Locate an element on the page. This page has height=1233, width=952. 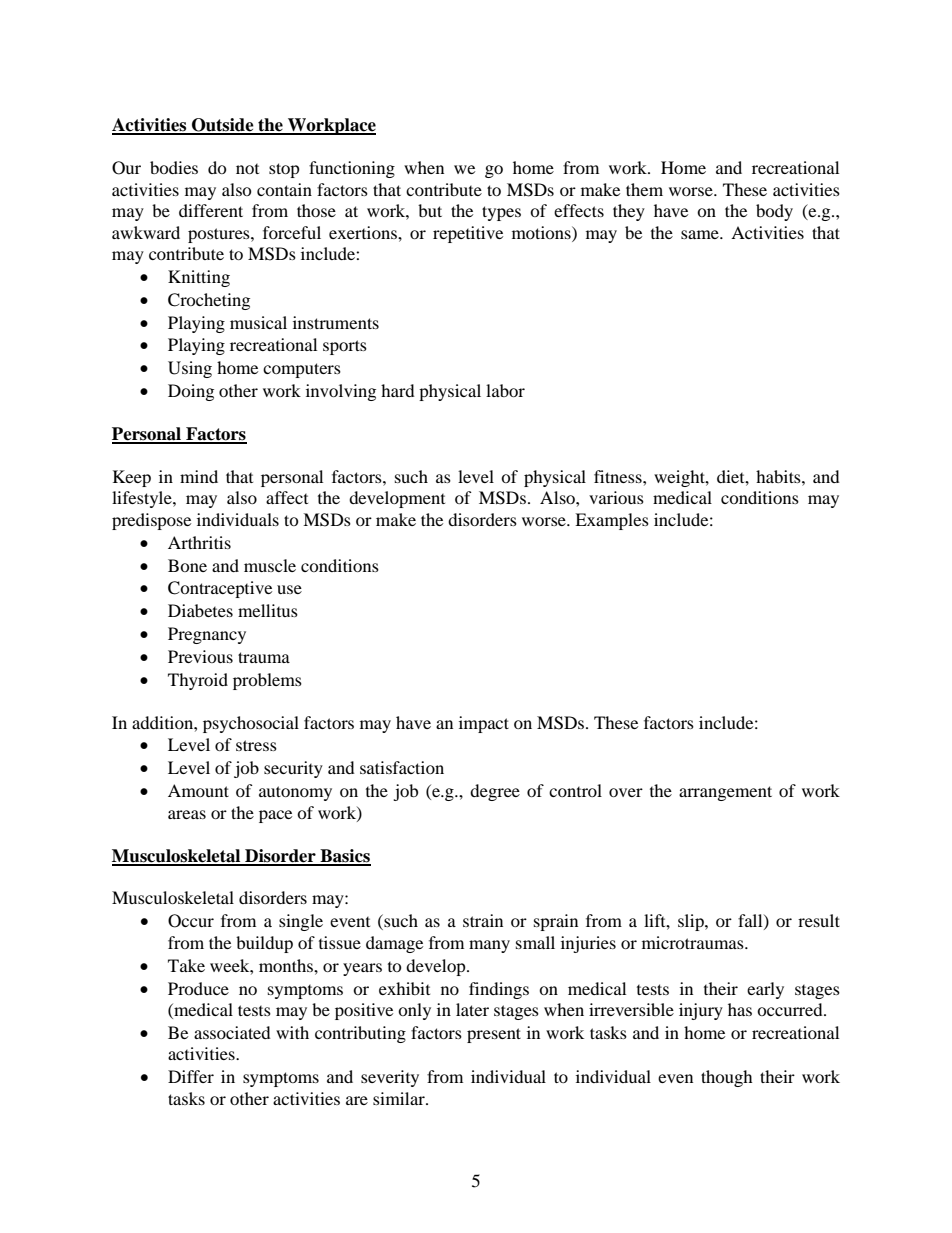
Arthritis is located at coordinates (199, 542).
